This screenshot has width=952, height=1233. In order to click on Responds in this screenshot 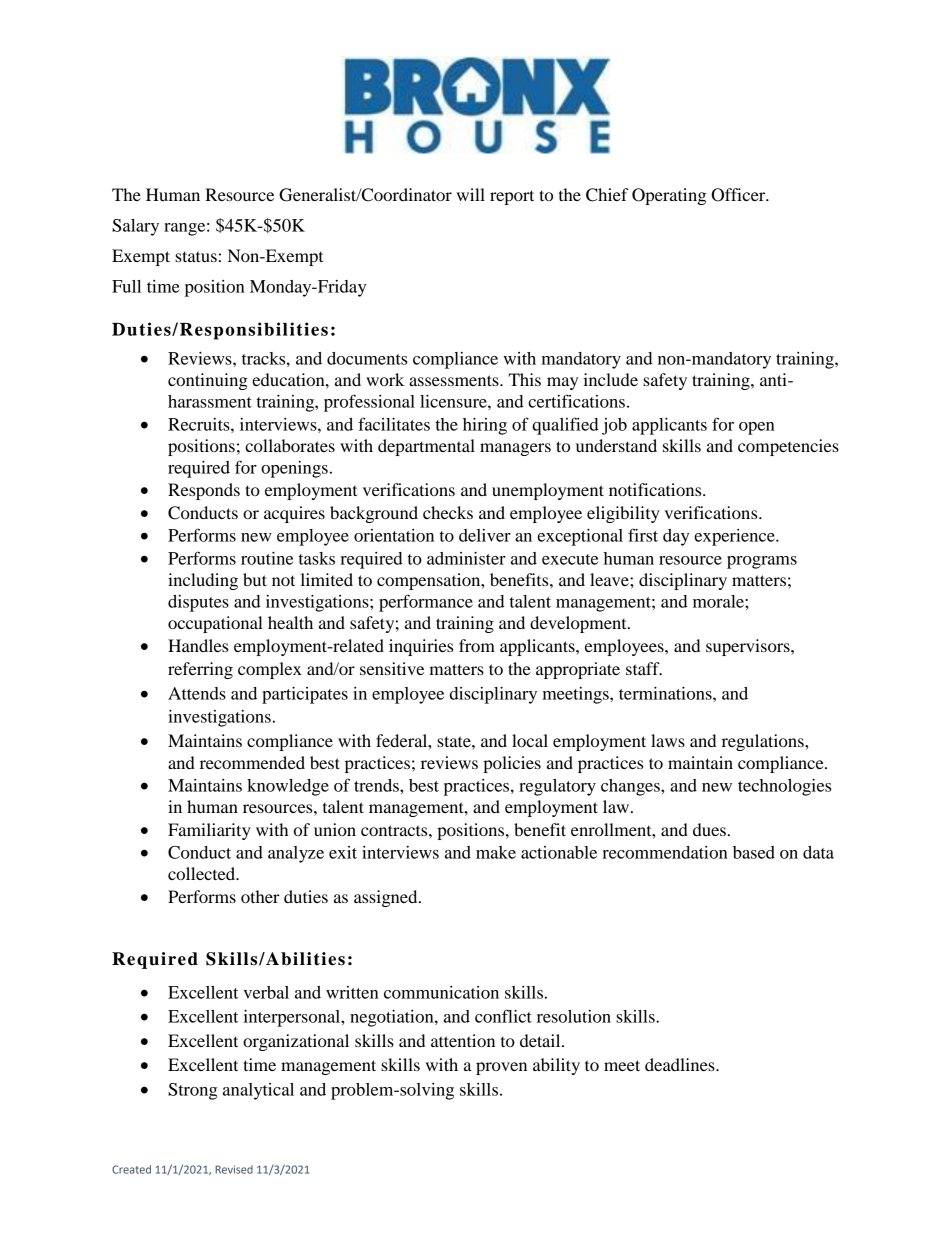, I will do `click(204, 491)`.
